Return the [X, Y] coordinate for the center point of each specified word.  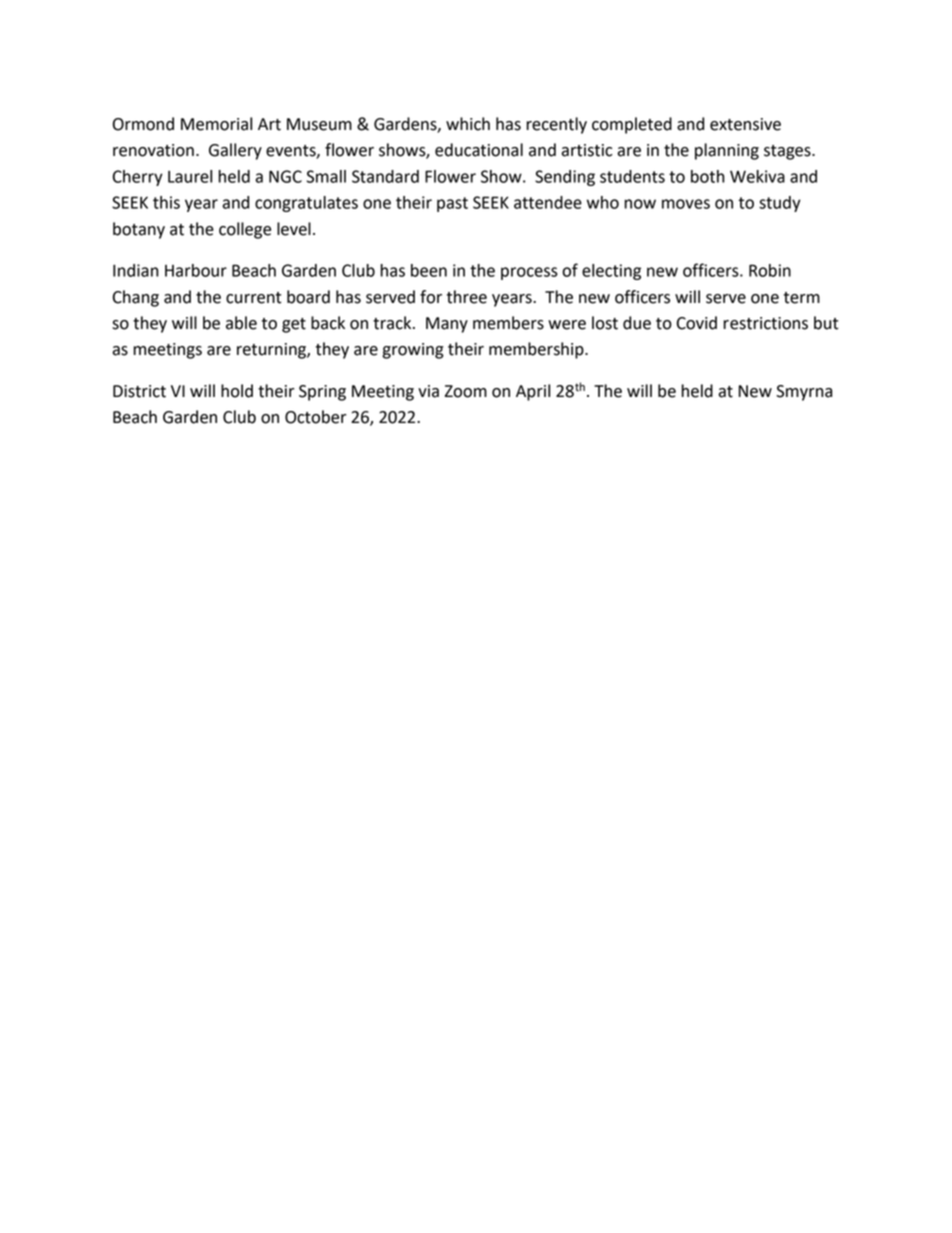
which [468, 124]
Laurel [190, 176]
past [452, 204]
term [802, 298]
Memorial [216, 124]
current [253, 298]
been [429, 270]
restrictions [765, 323]
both [708, 176]
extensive [745, 124]
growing [413, 351]
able [241, 323]
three [467, 297]
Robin [770, 270]
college [245, 230]
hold [237, 391]
